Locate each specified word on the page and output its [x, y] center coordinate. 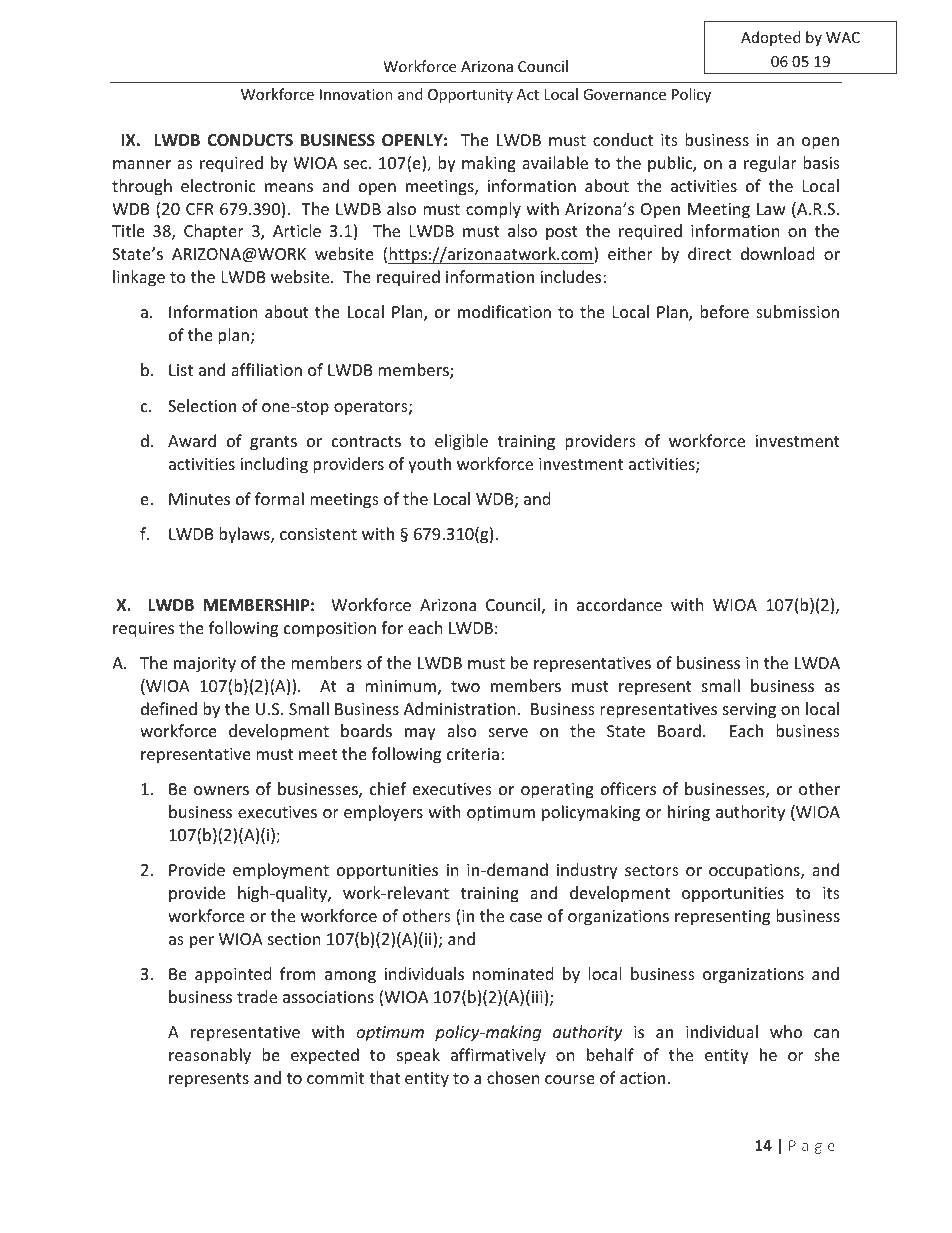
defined [169, 708]
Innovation [356, 94]
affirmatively [498, 1056]
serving [749, 711]
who [786, 1031]
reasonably [210, 1056]
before [724, 311]
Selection [202, 405]
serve [508, 732]
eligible [461, 442]
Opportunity [470, 96]
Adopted [771, 38]
